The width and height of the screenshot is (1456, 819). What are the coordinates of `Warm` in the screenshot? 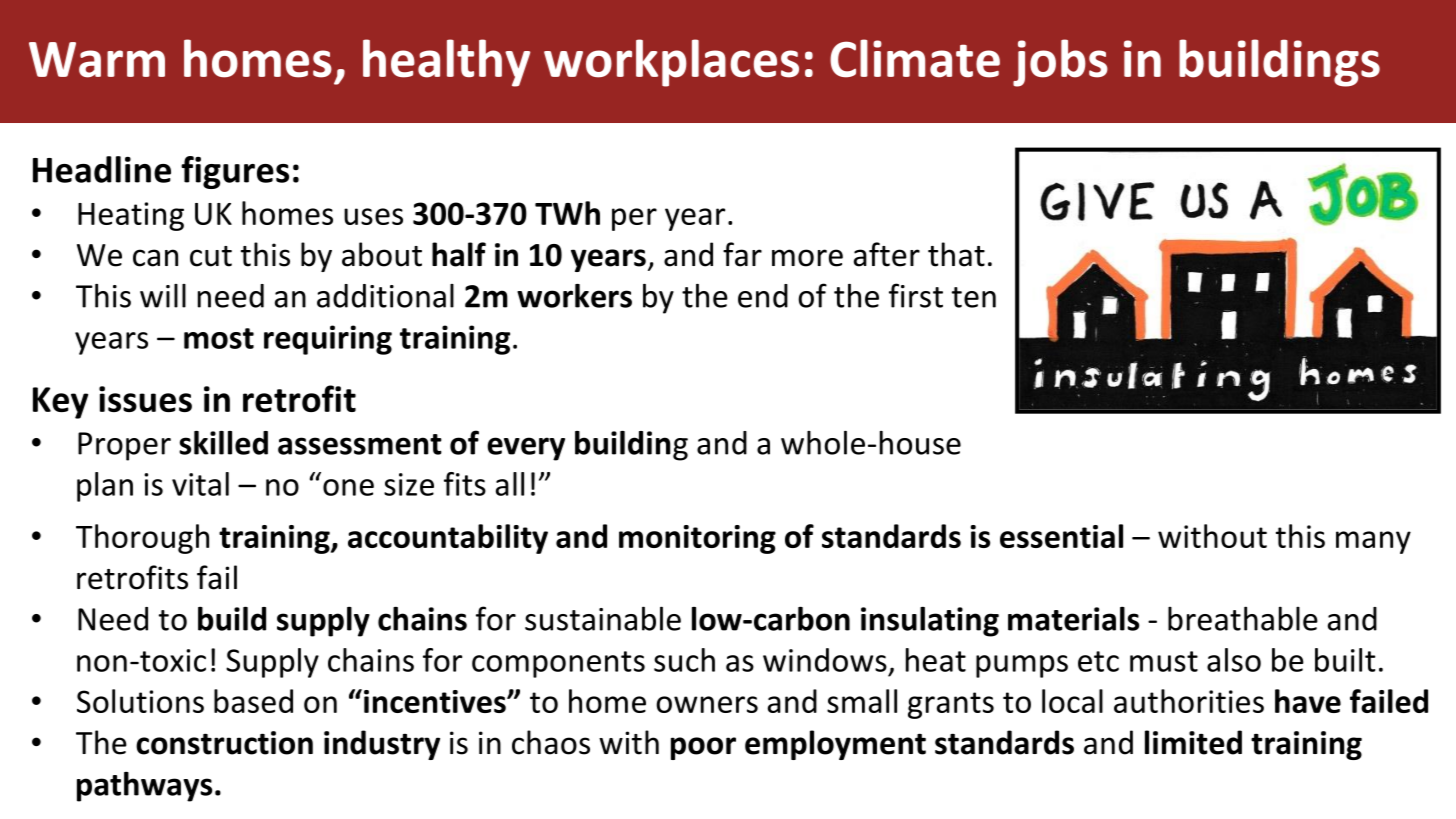 It's located at (97, 60).
